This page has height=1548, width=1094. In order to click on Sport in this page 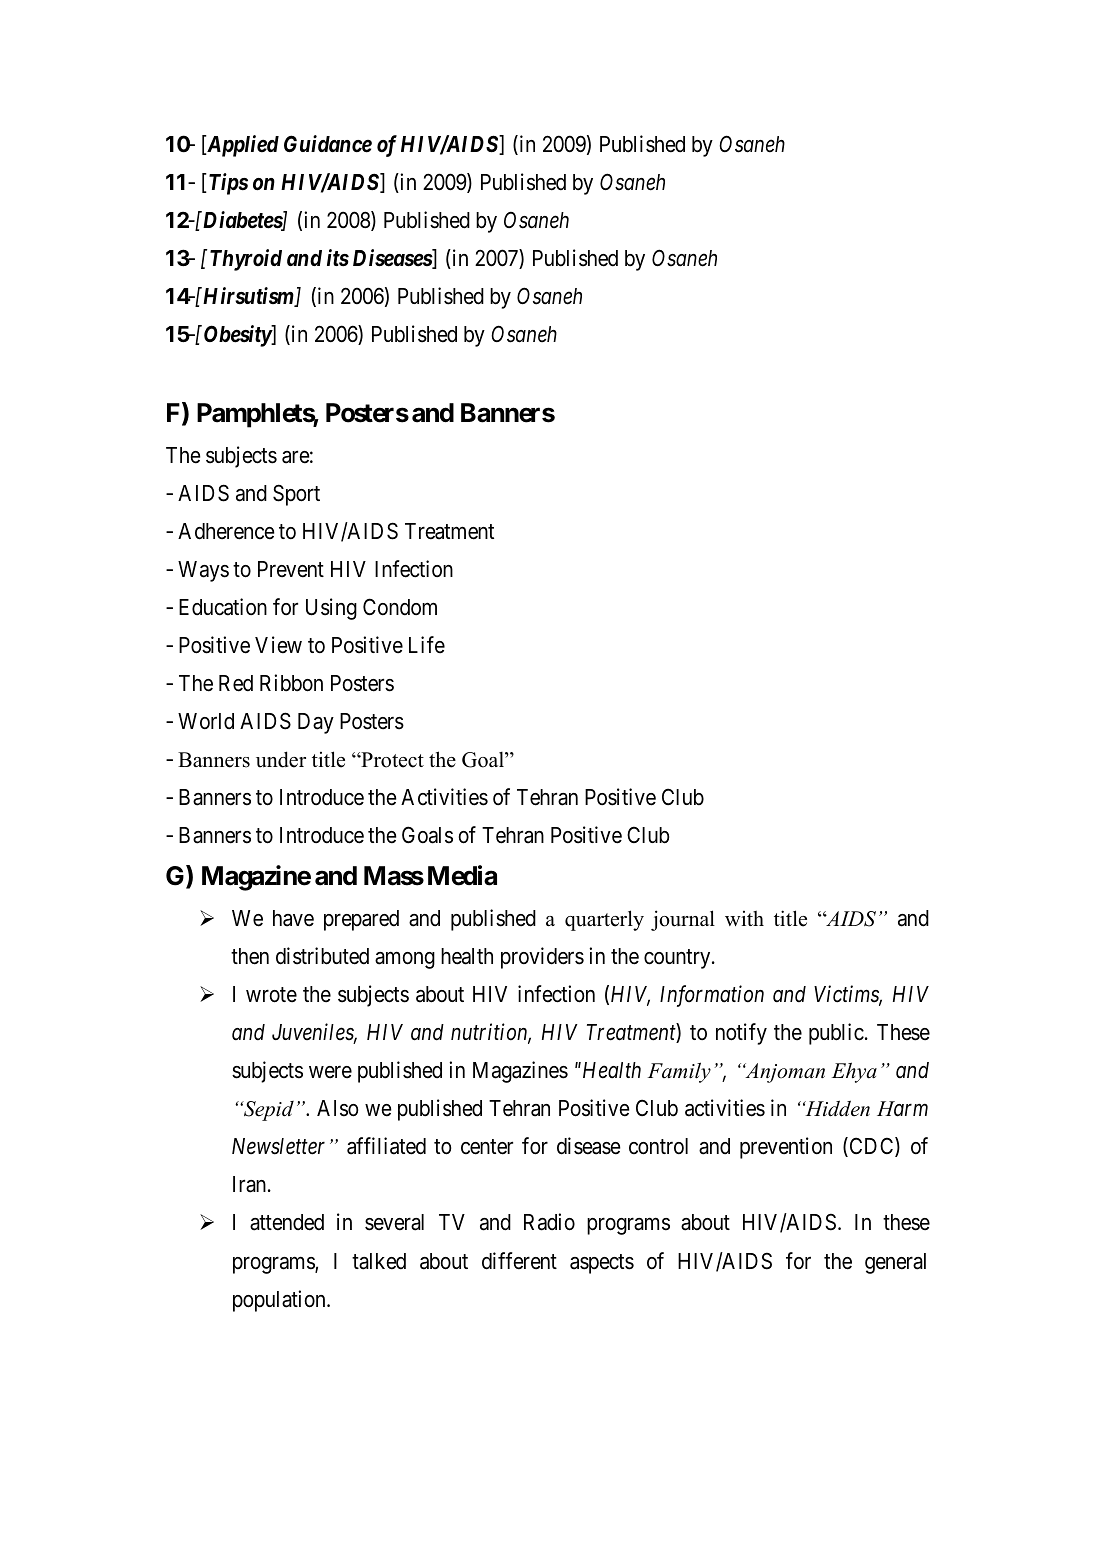, I will do `click(296, 495)`.
